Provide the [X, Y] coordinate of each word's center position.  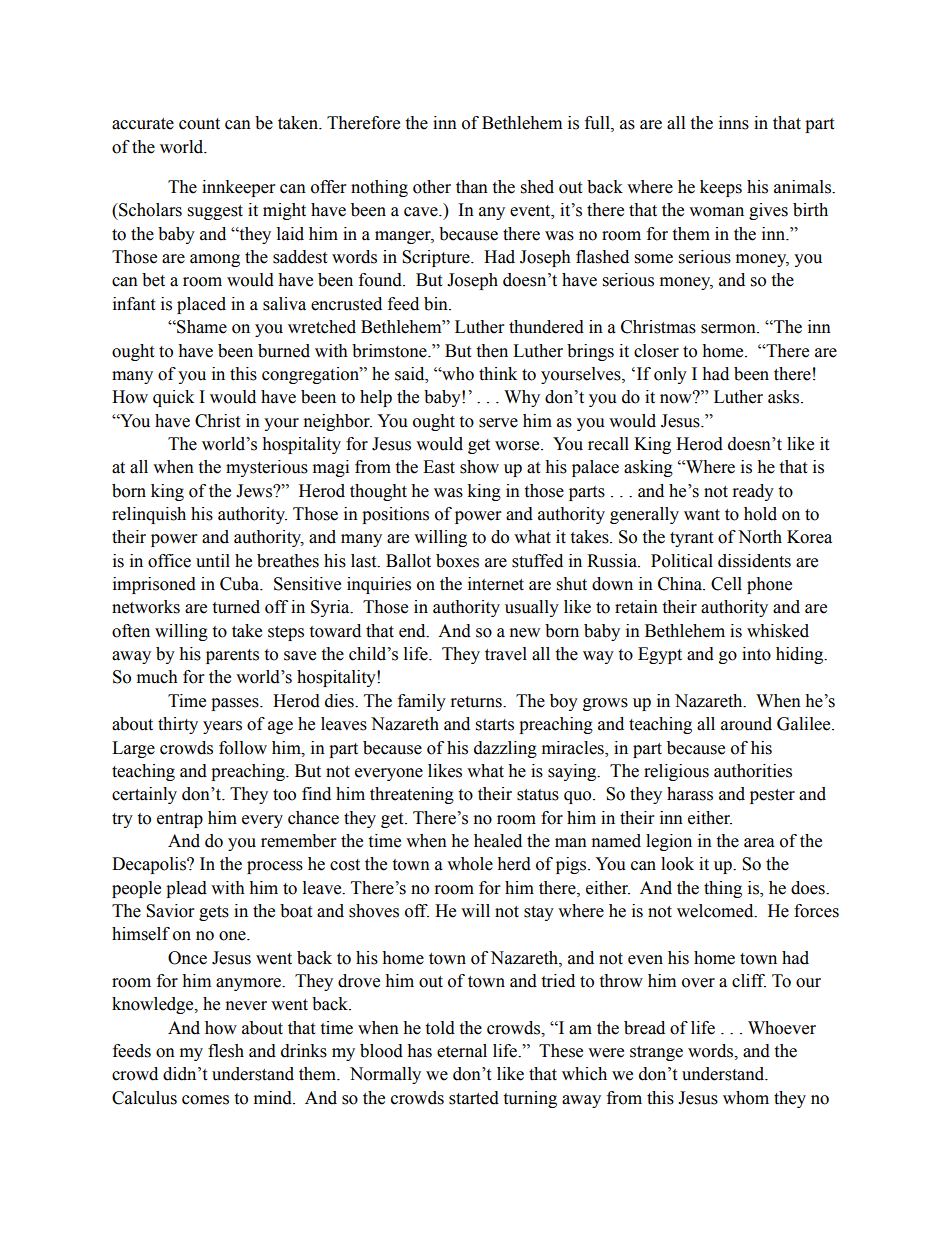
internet [496, 584]
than [472, 187]
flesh [226, 1051]
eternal [462, 1051]
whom [746, 1098]
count [199, 124]
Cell [726, 584]
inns [734, 123]
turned [236, 607]
